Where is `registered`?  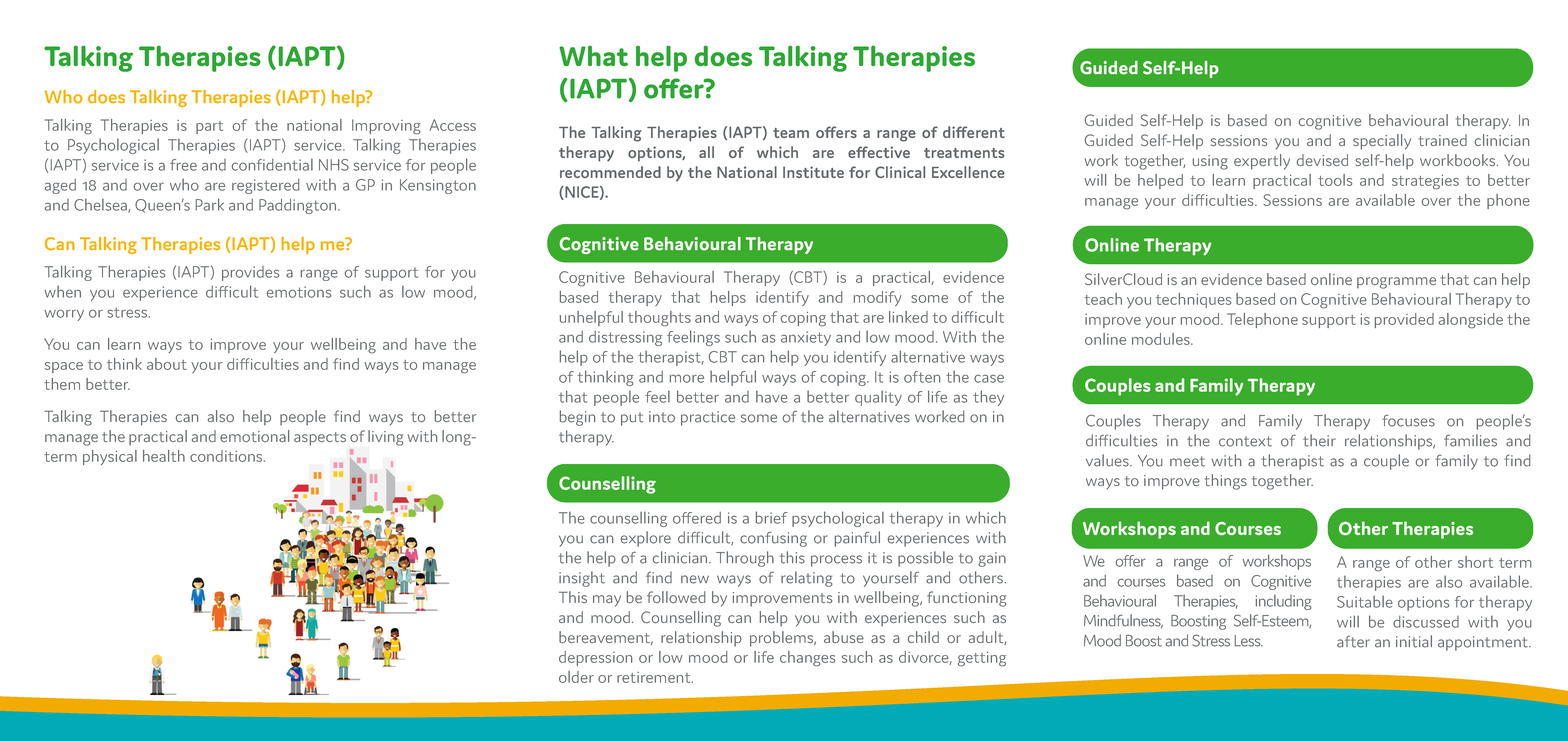 registered is located at coordinates (266, 186).
